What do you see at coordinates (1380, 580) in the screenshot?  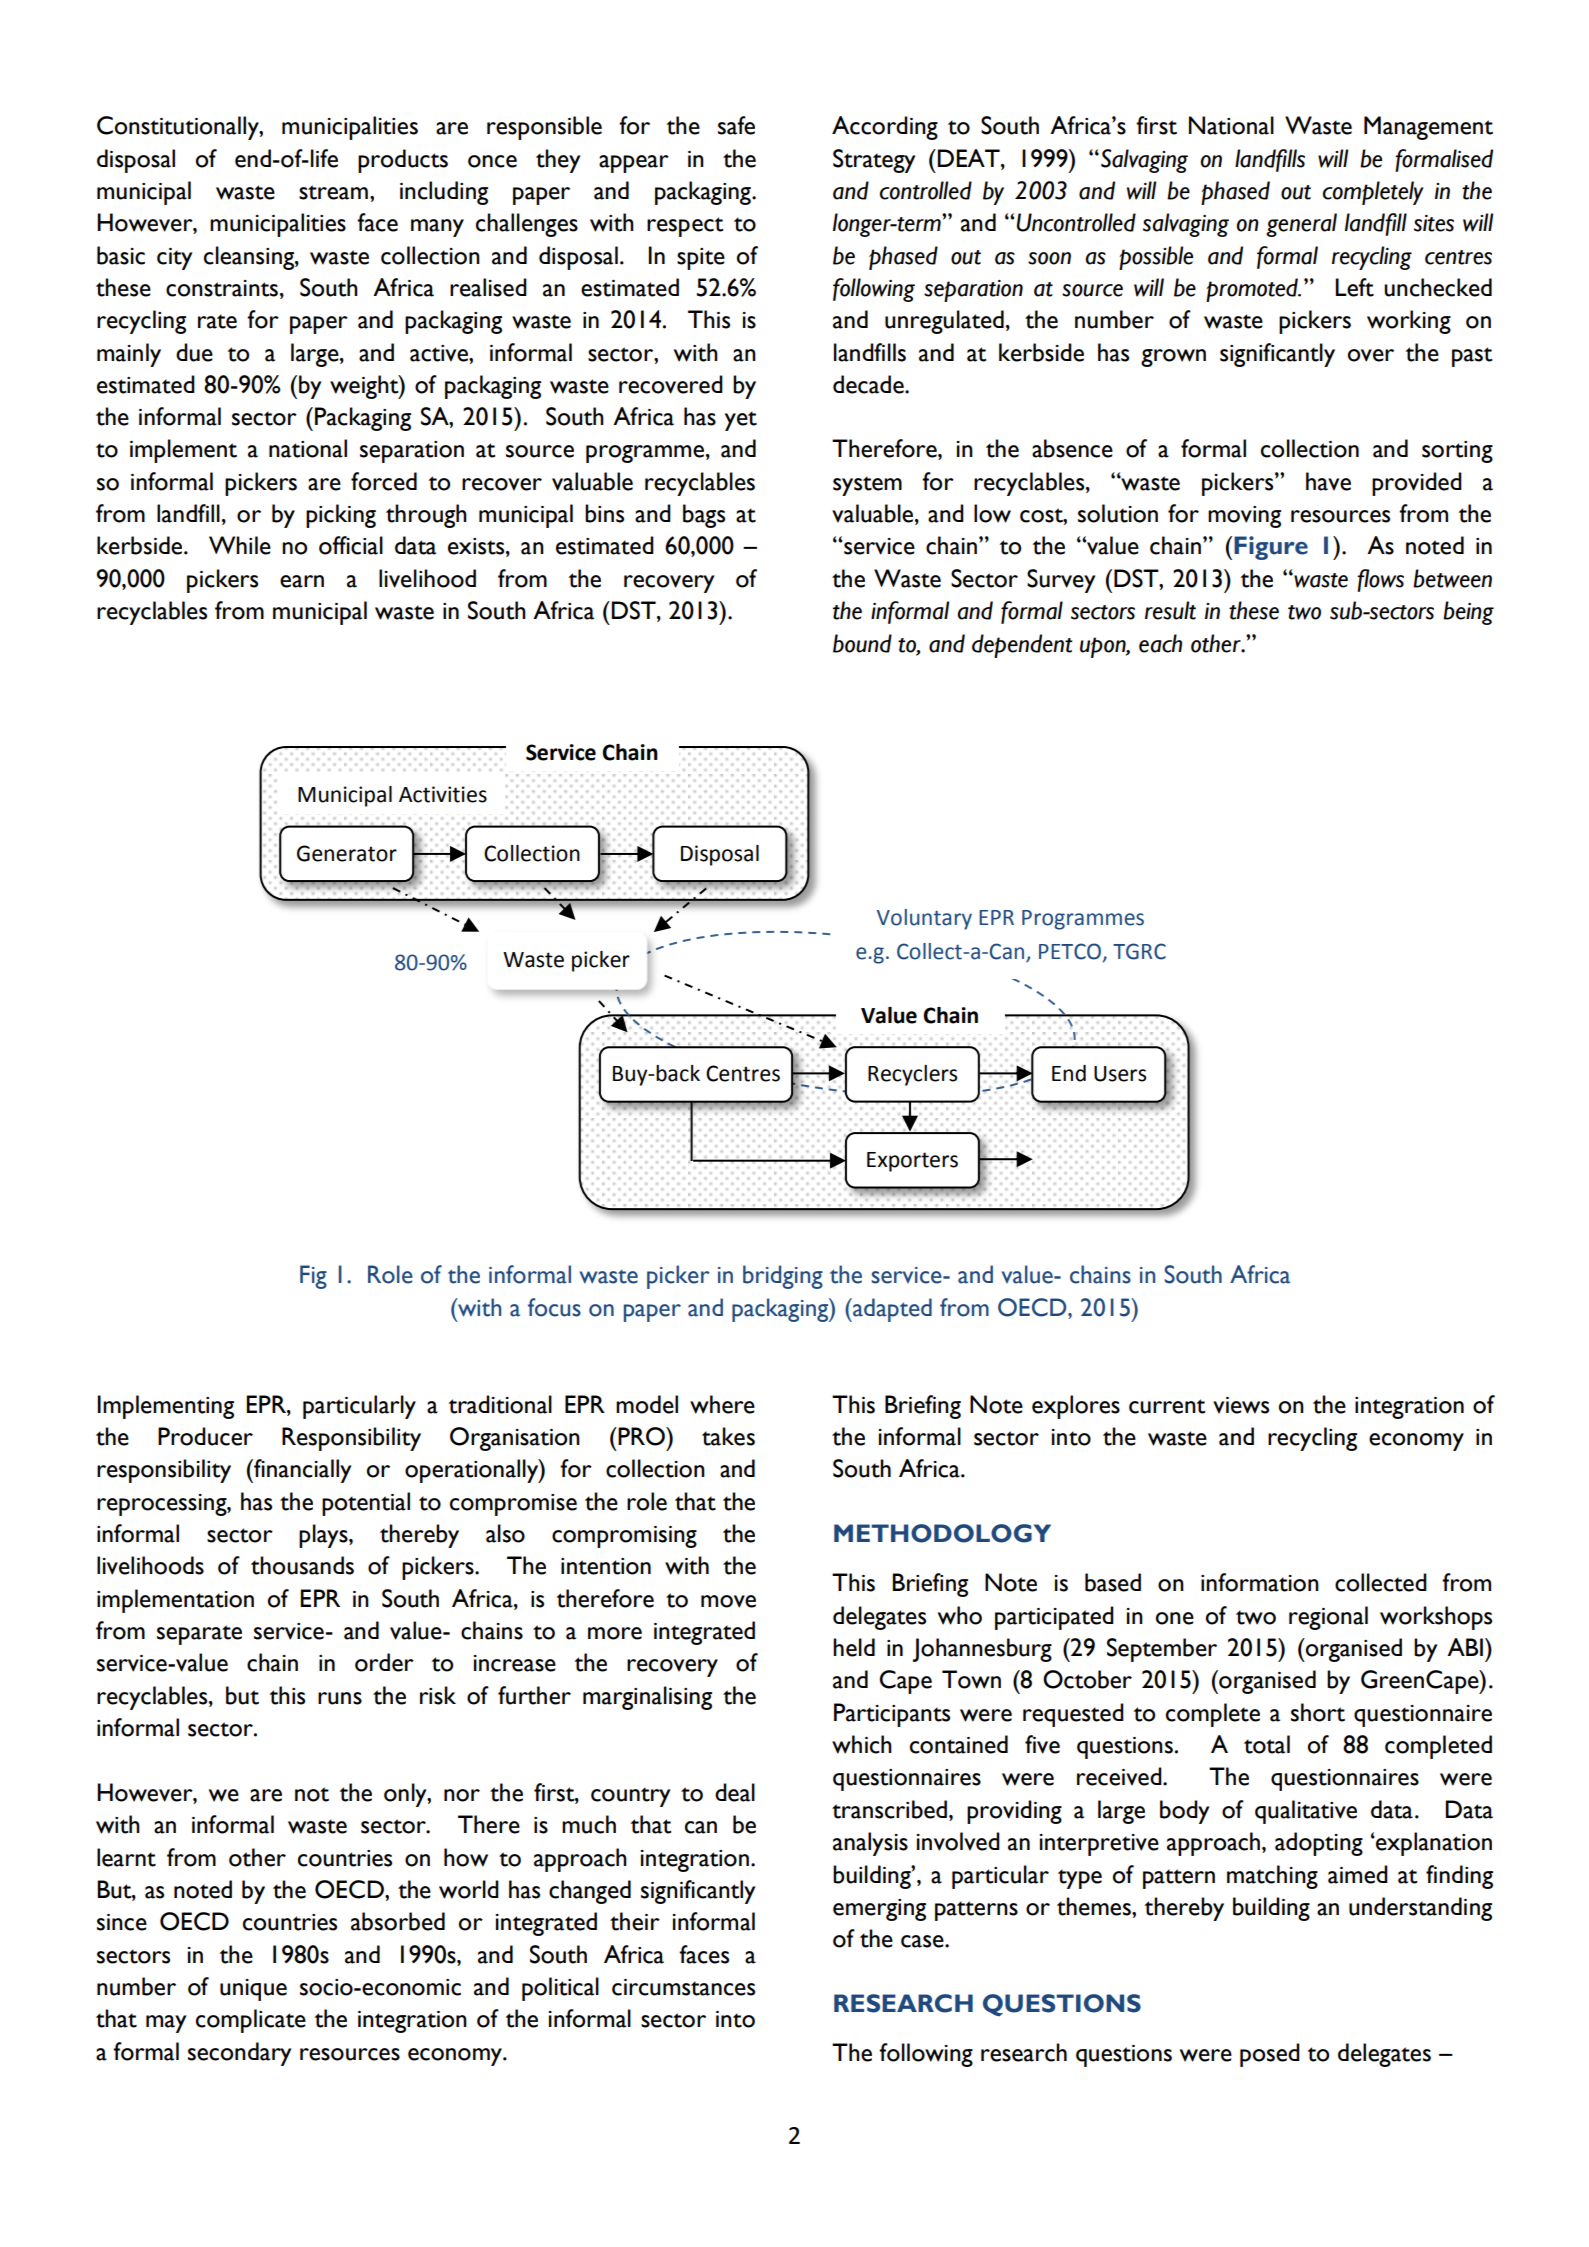 I see `flows` at bounding box center [1380, 580].
